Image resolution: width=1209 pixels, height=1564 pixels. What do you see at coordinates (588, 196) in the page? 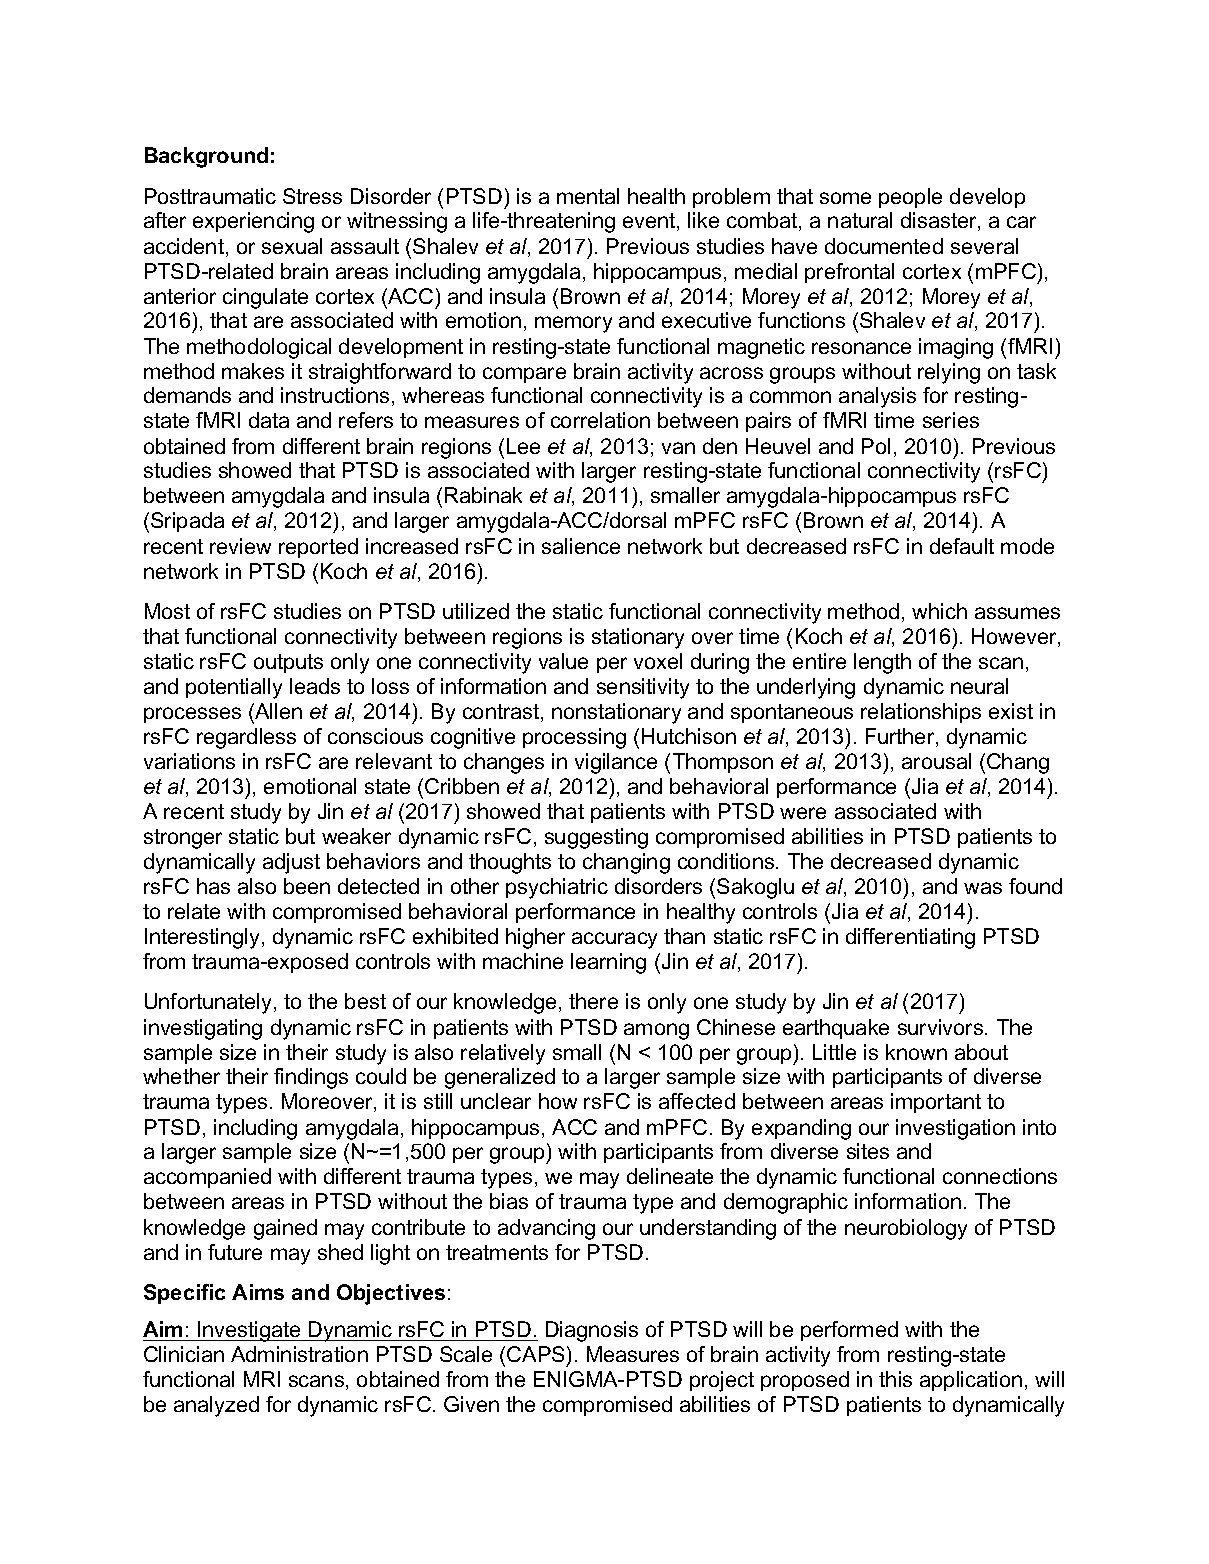
I see `mental` at bounding box center [588, 196].
